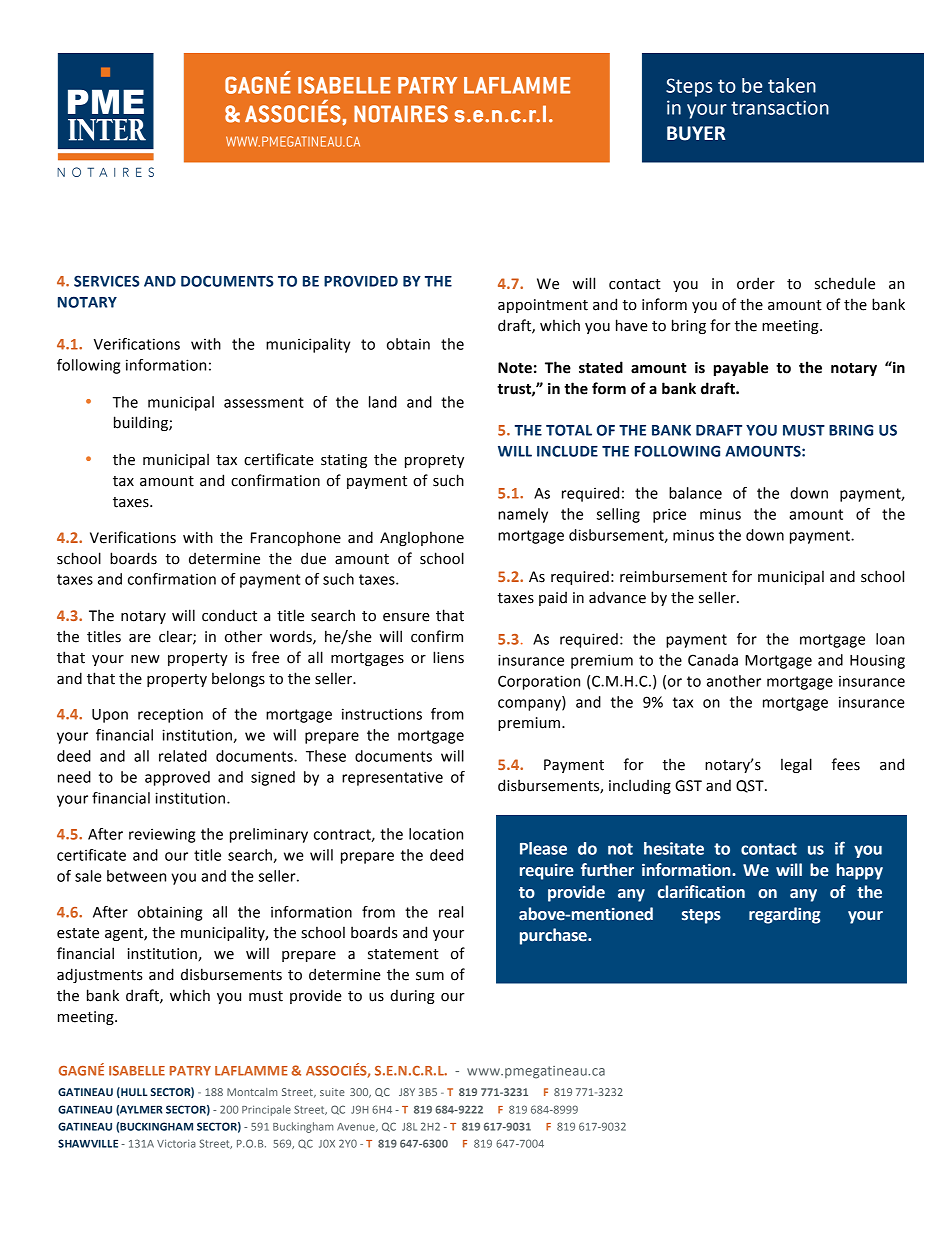 The height and width of the screenshot is (1233, 952). What do you see at coordinates (436, 834) in the screenshot?
I see `location` at bounding box center [436, 834].
